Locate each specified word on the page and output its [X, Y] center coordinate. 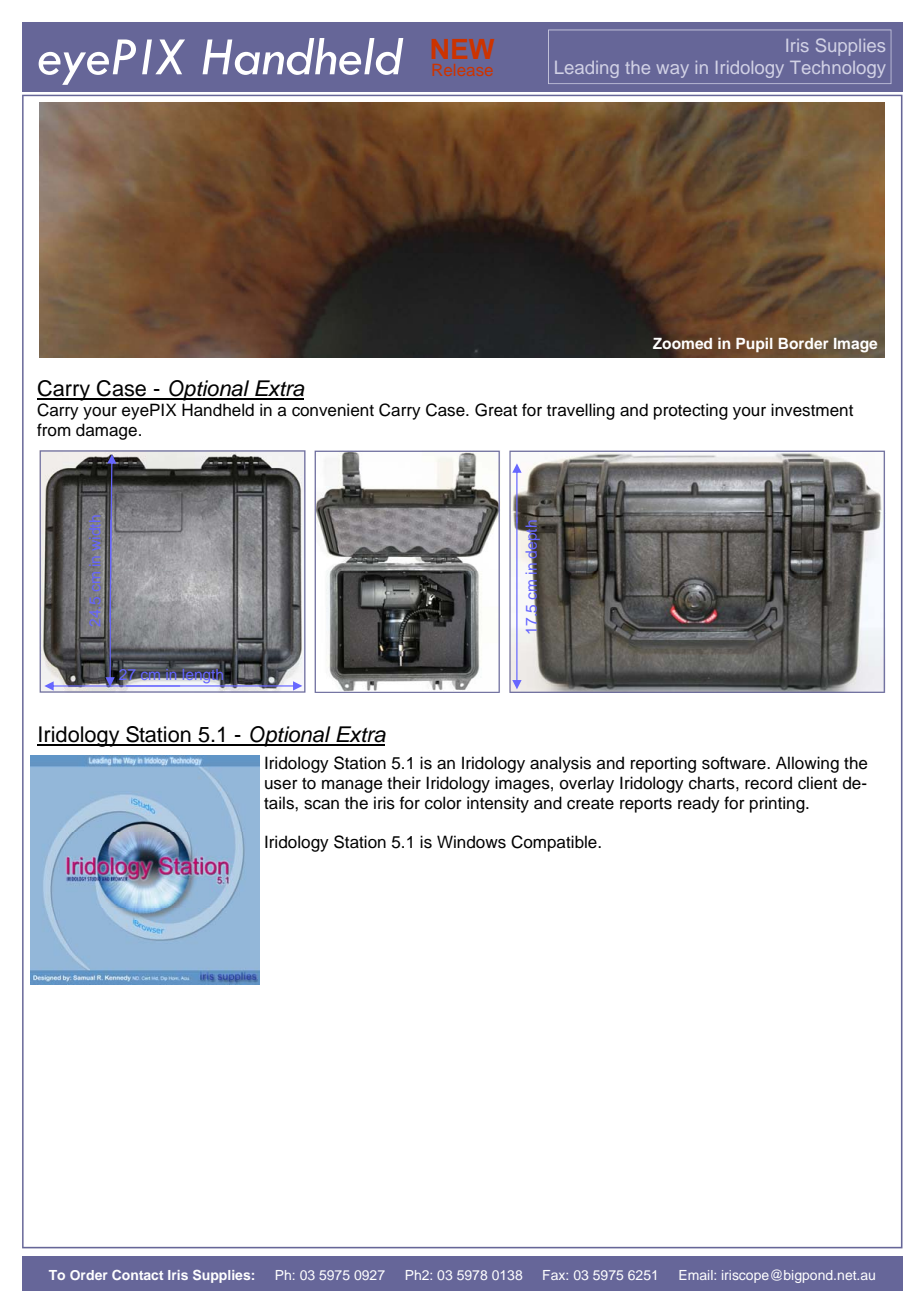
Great [496, 410]
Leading [587, 69]
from [54, 430]
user [281, 785]
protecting [691, 411]
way [673, 71]
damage [108, 431]
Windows [471, 842]
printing [778, 804]
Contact [137, 1275]
